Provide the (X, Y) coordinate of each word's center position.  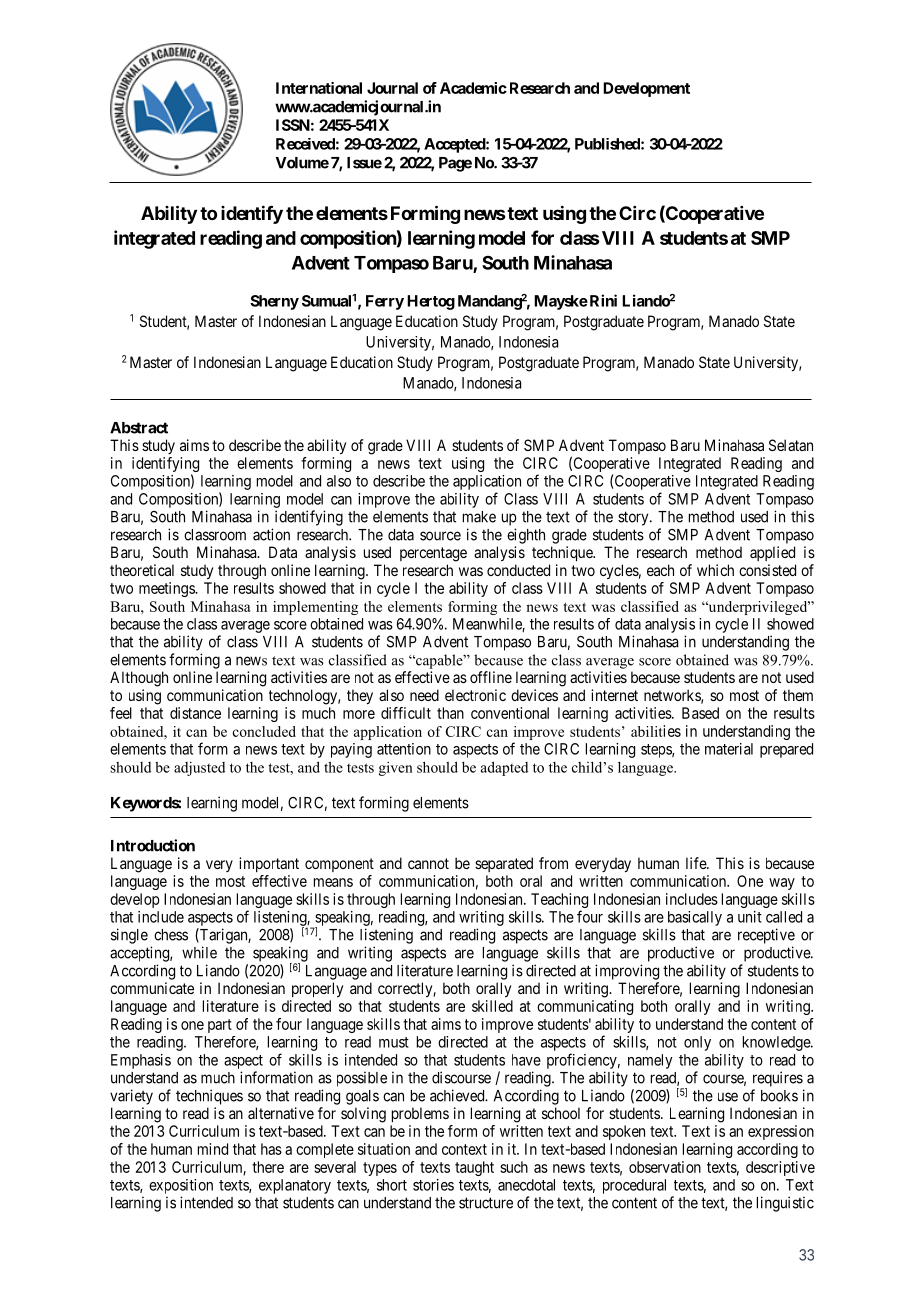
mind (213, 1149)
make (479, 517)
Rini (602, 300)
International (319, 88)
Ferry (385, 302)
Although (139, 679)
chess (171, 935)
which (715, 570)
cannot (428, 863)
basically (695, 918)
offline (491, 677)
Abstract (139, 428)
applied (772, 553)
